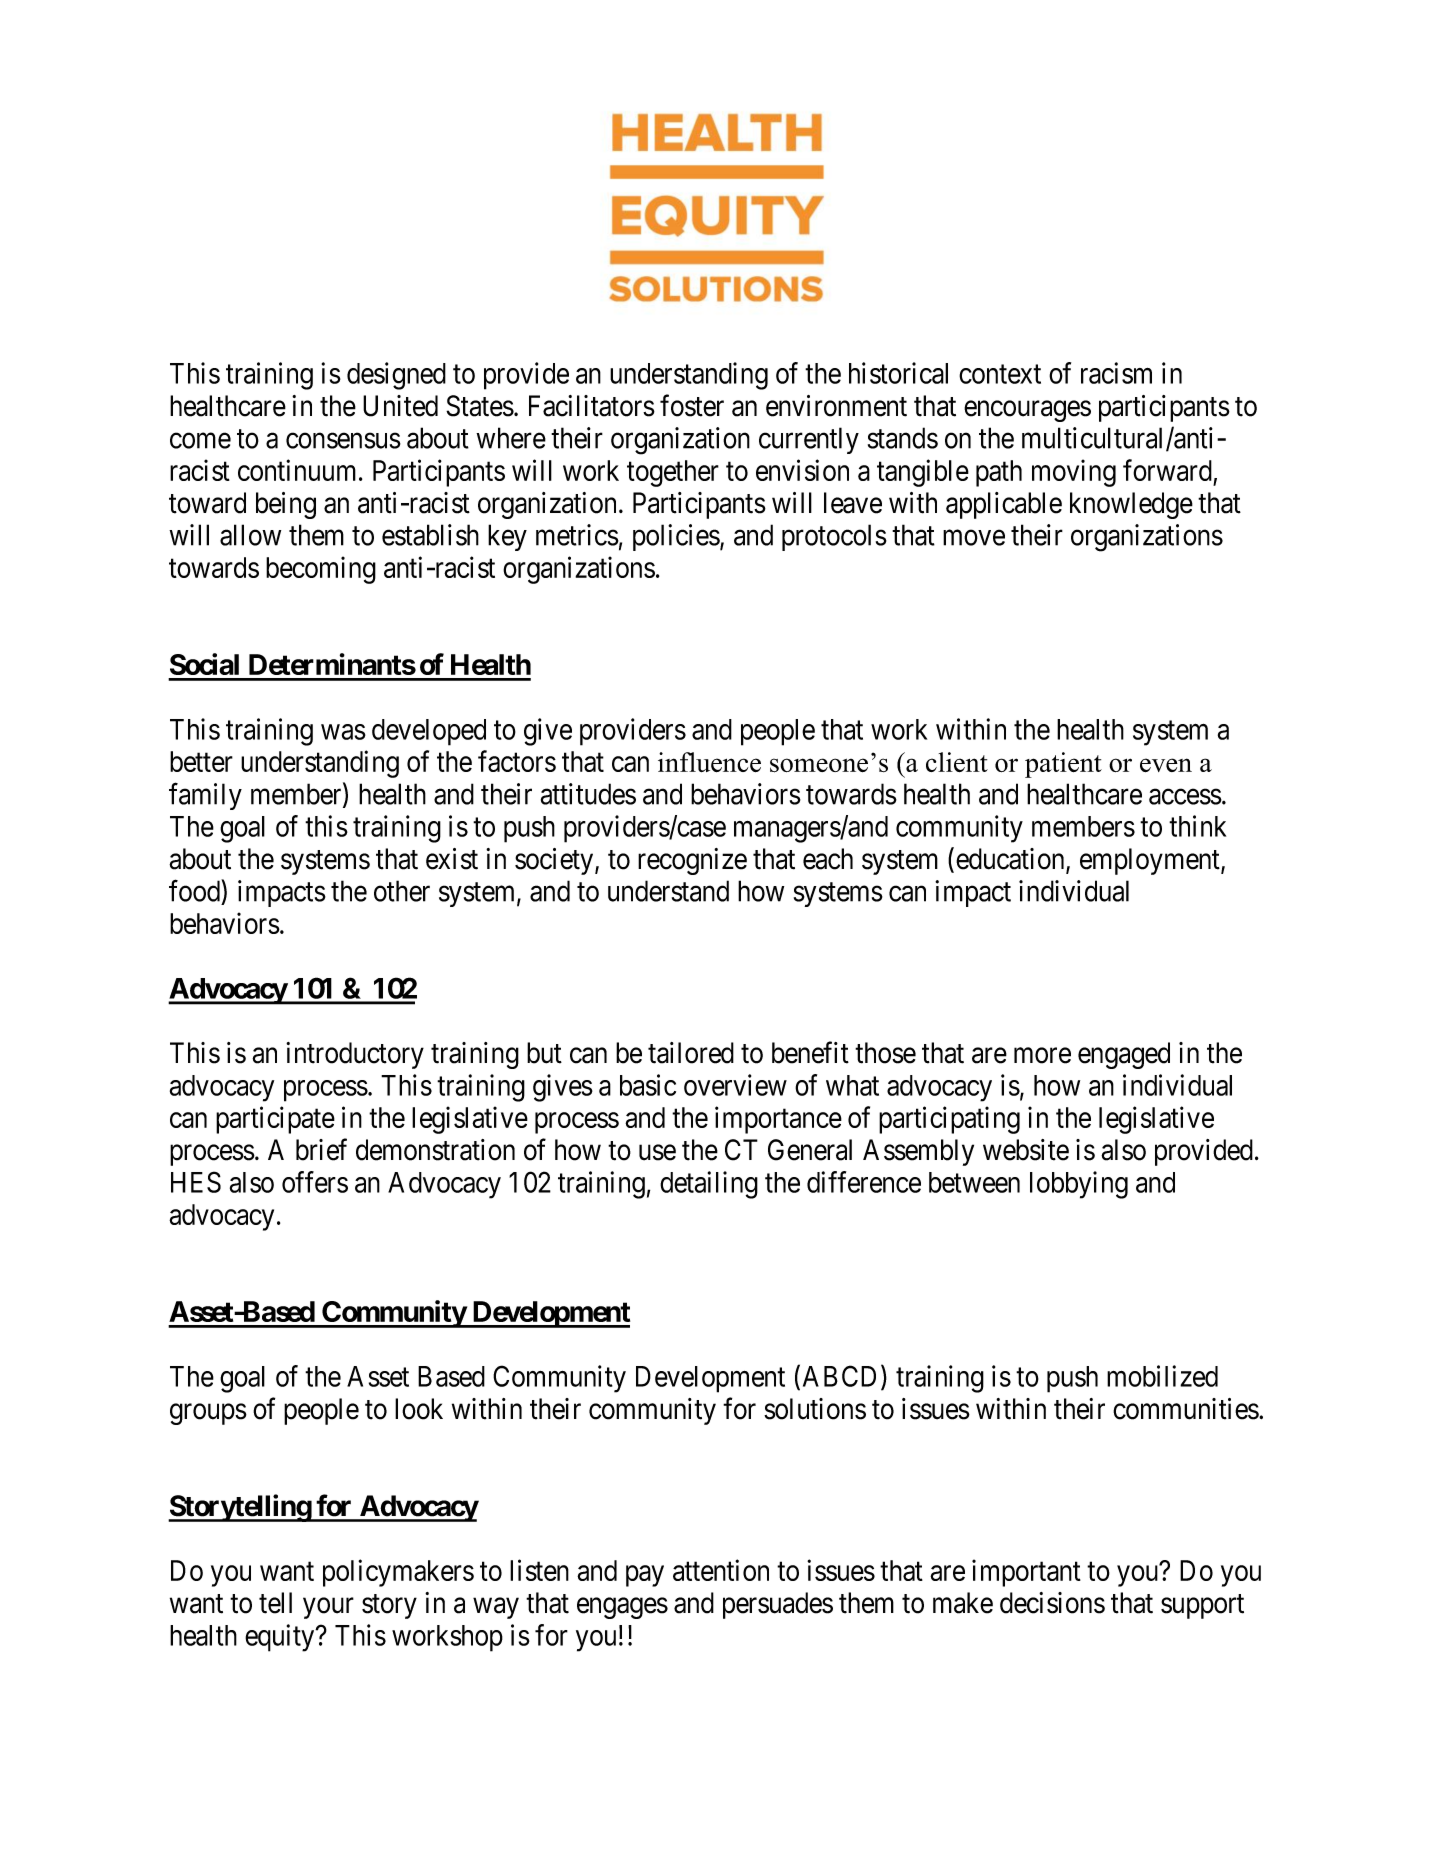  Describe the element at coordinates (343, 441) in the image. I see `consensus` at that location.
